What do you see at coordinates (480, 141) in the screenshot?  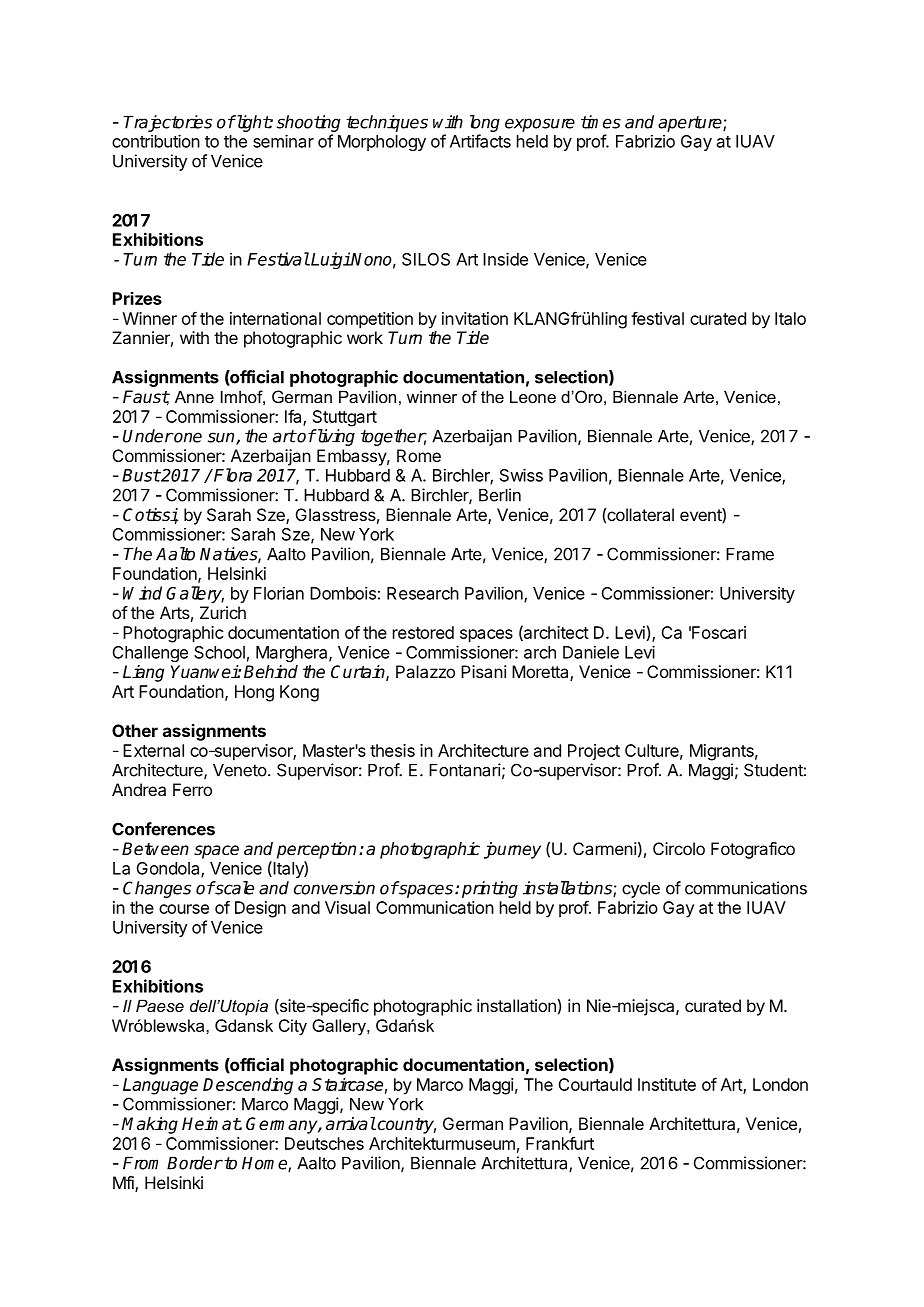 I see `Artifacts` at bounding box center [480, 141].
